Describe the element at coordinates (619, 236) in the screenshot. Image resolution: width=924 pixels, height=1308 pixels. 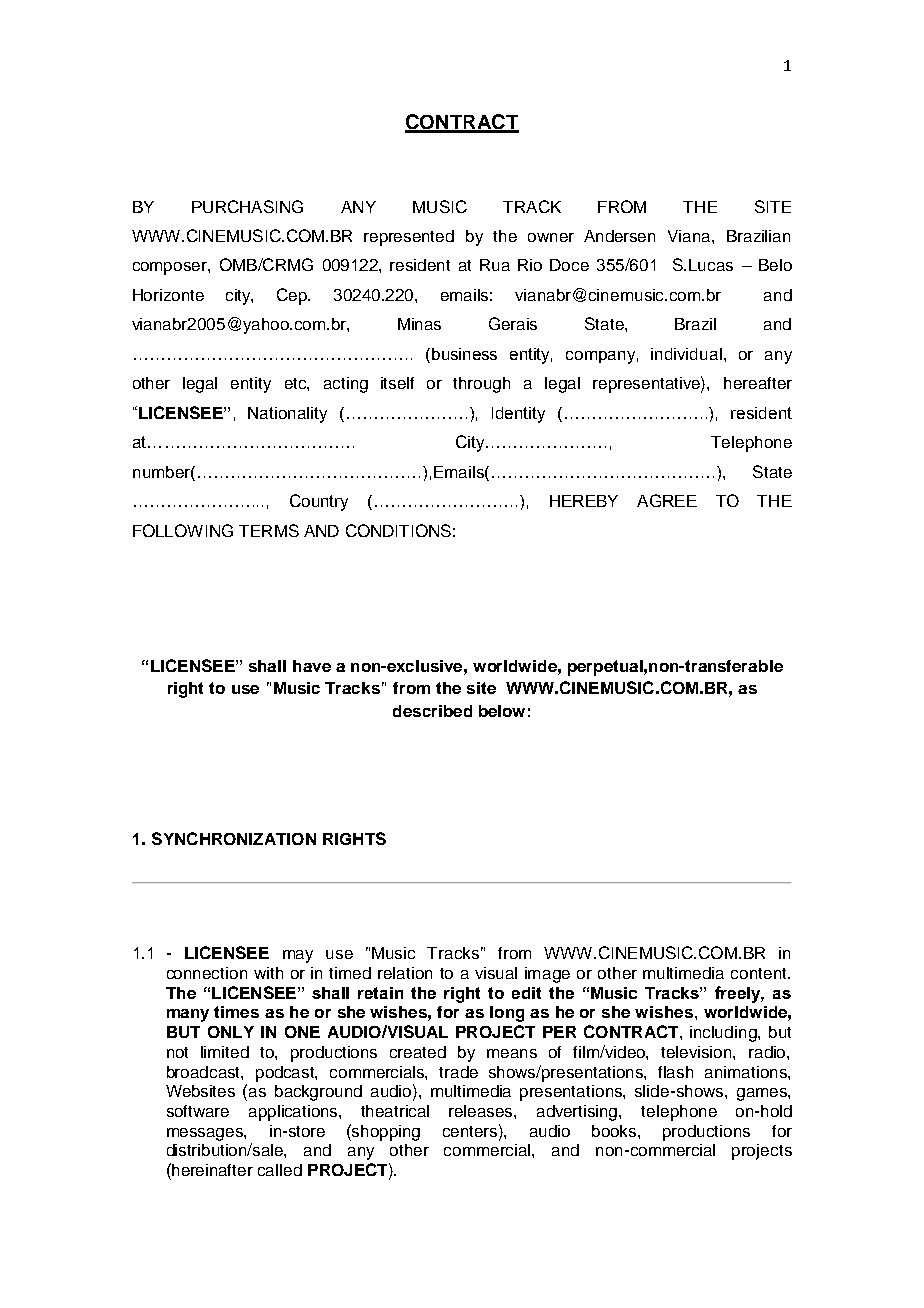
I see `Andersen` at that location.
